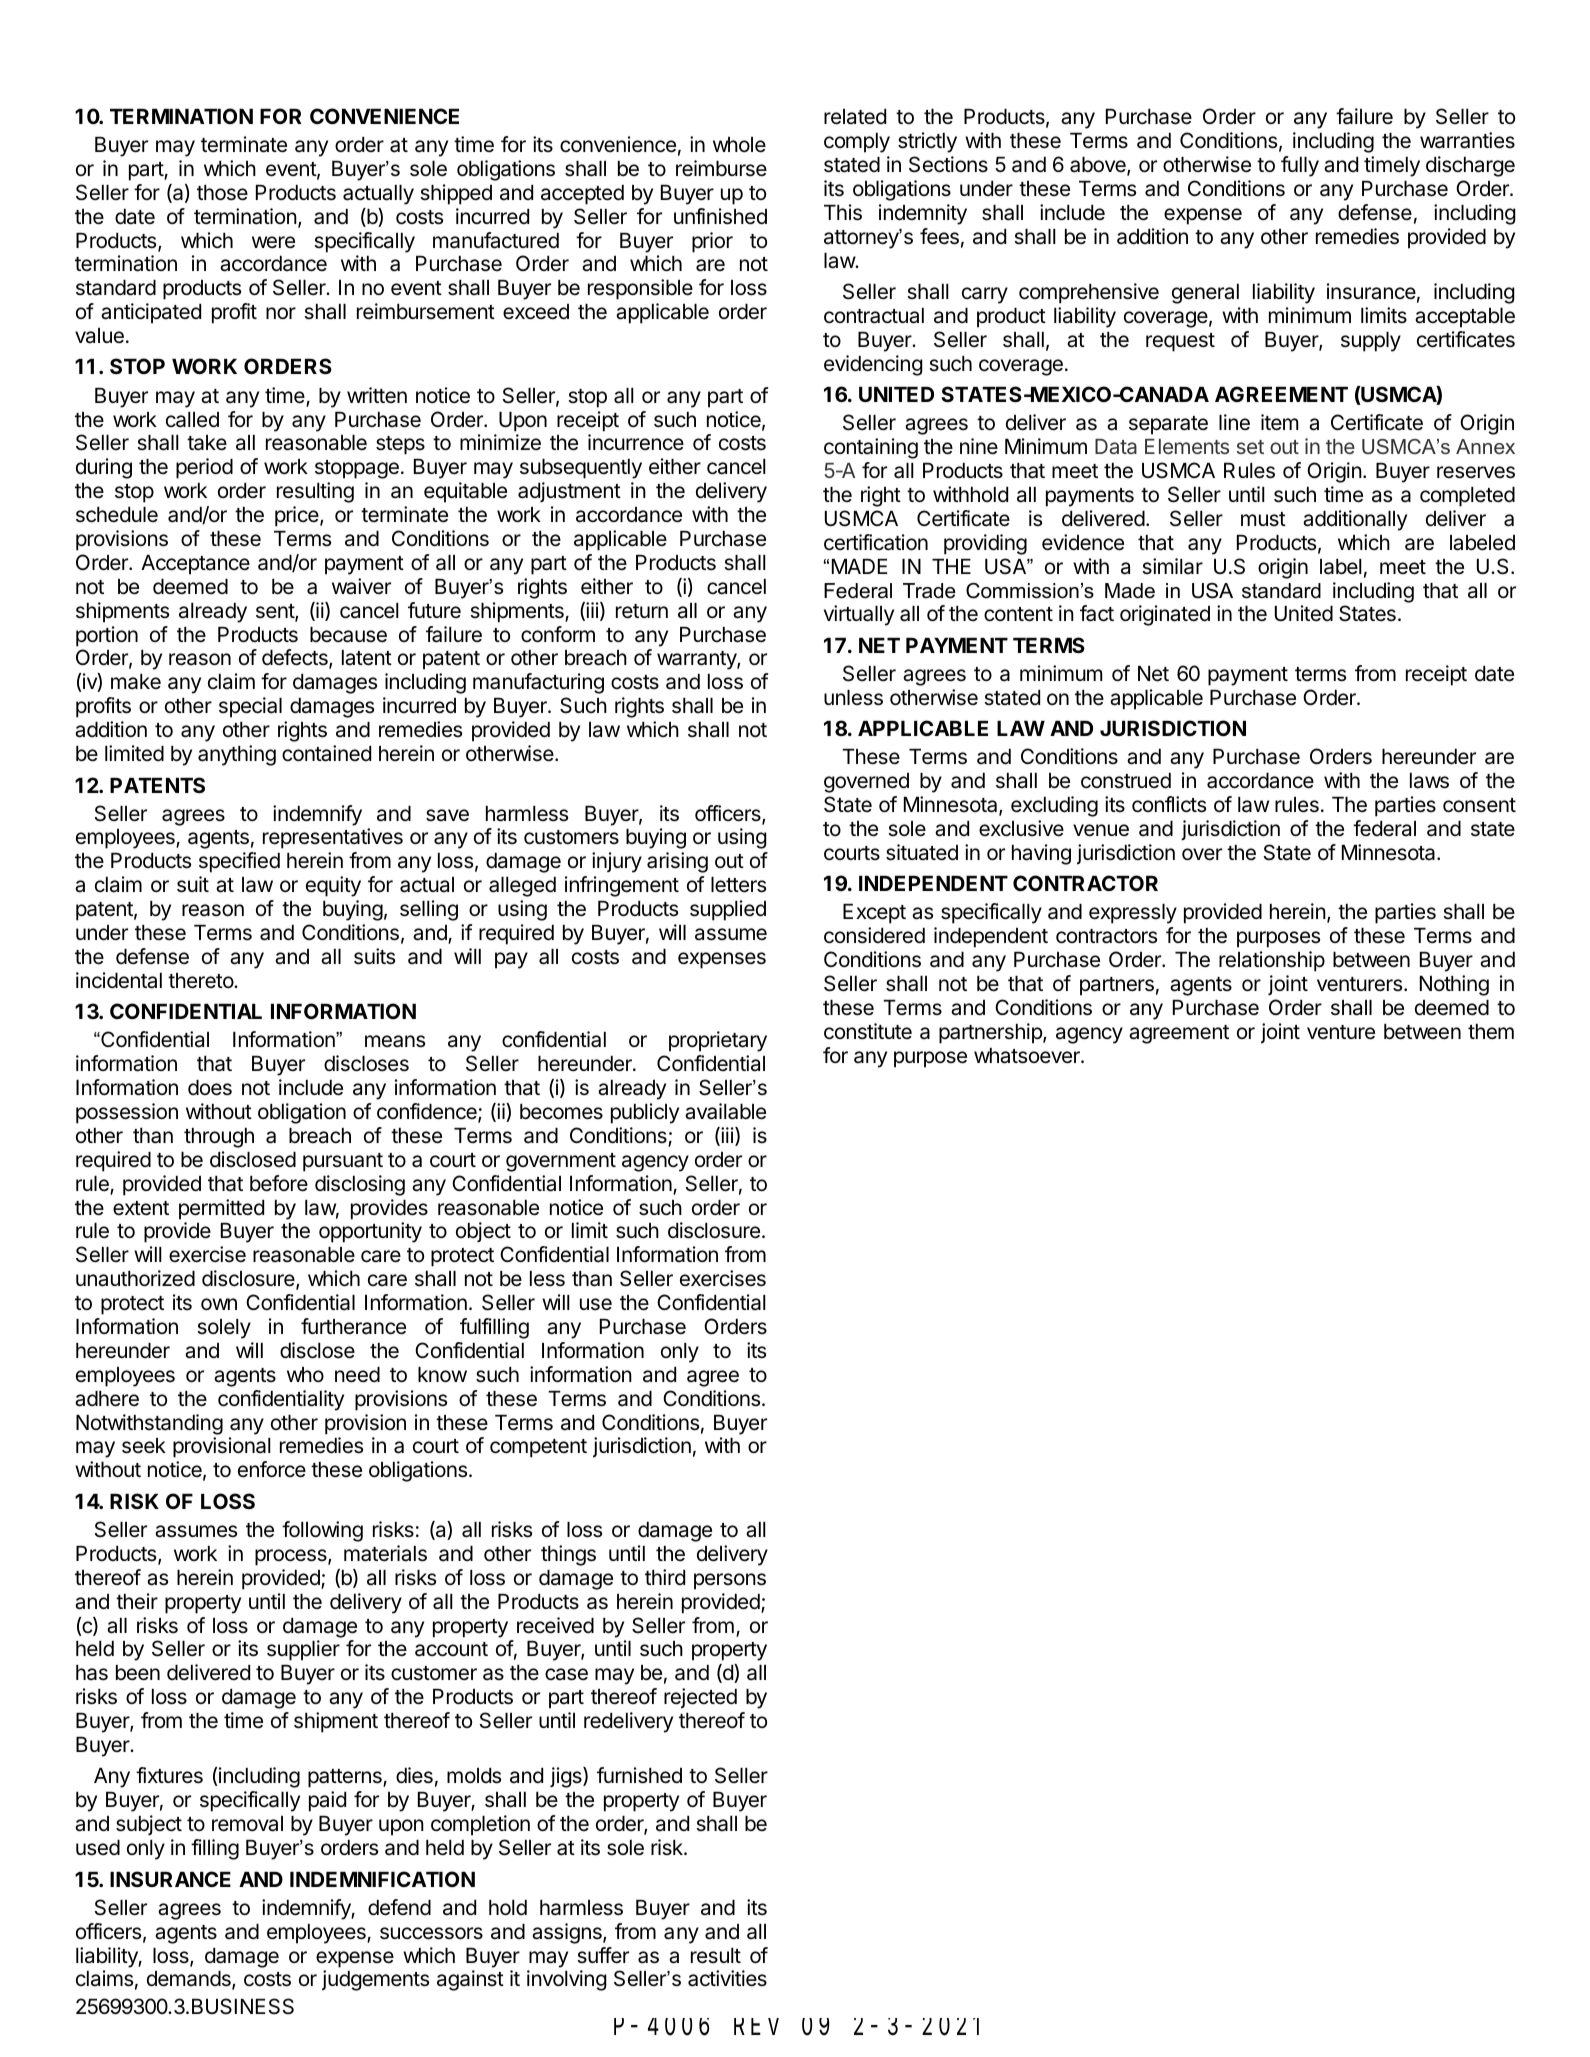 The image size is (1590, 2057). I want to click on proprietary, so click(718, 1041).
